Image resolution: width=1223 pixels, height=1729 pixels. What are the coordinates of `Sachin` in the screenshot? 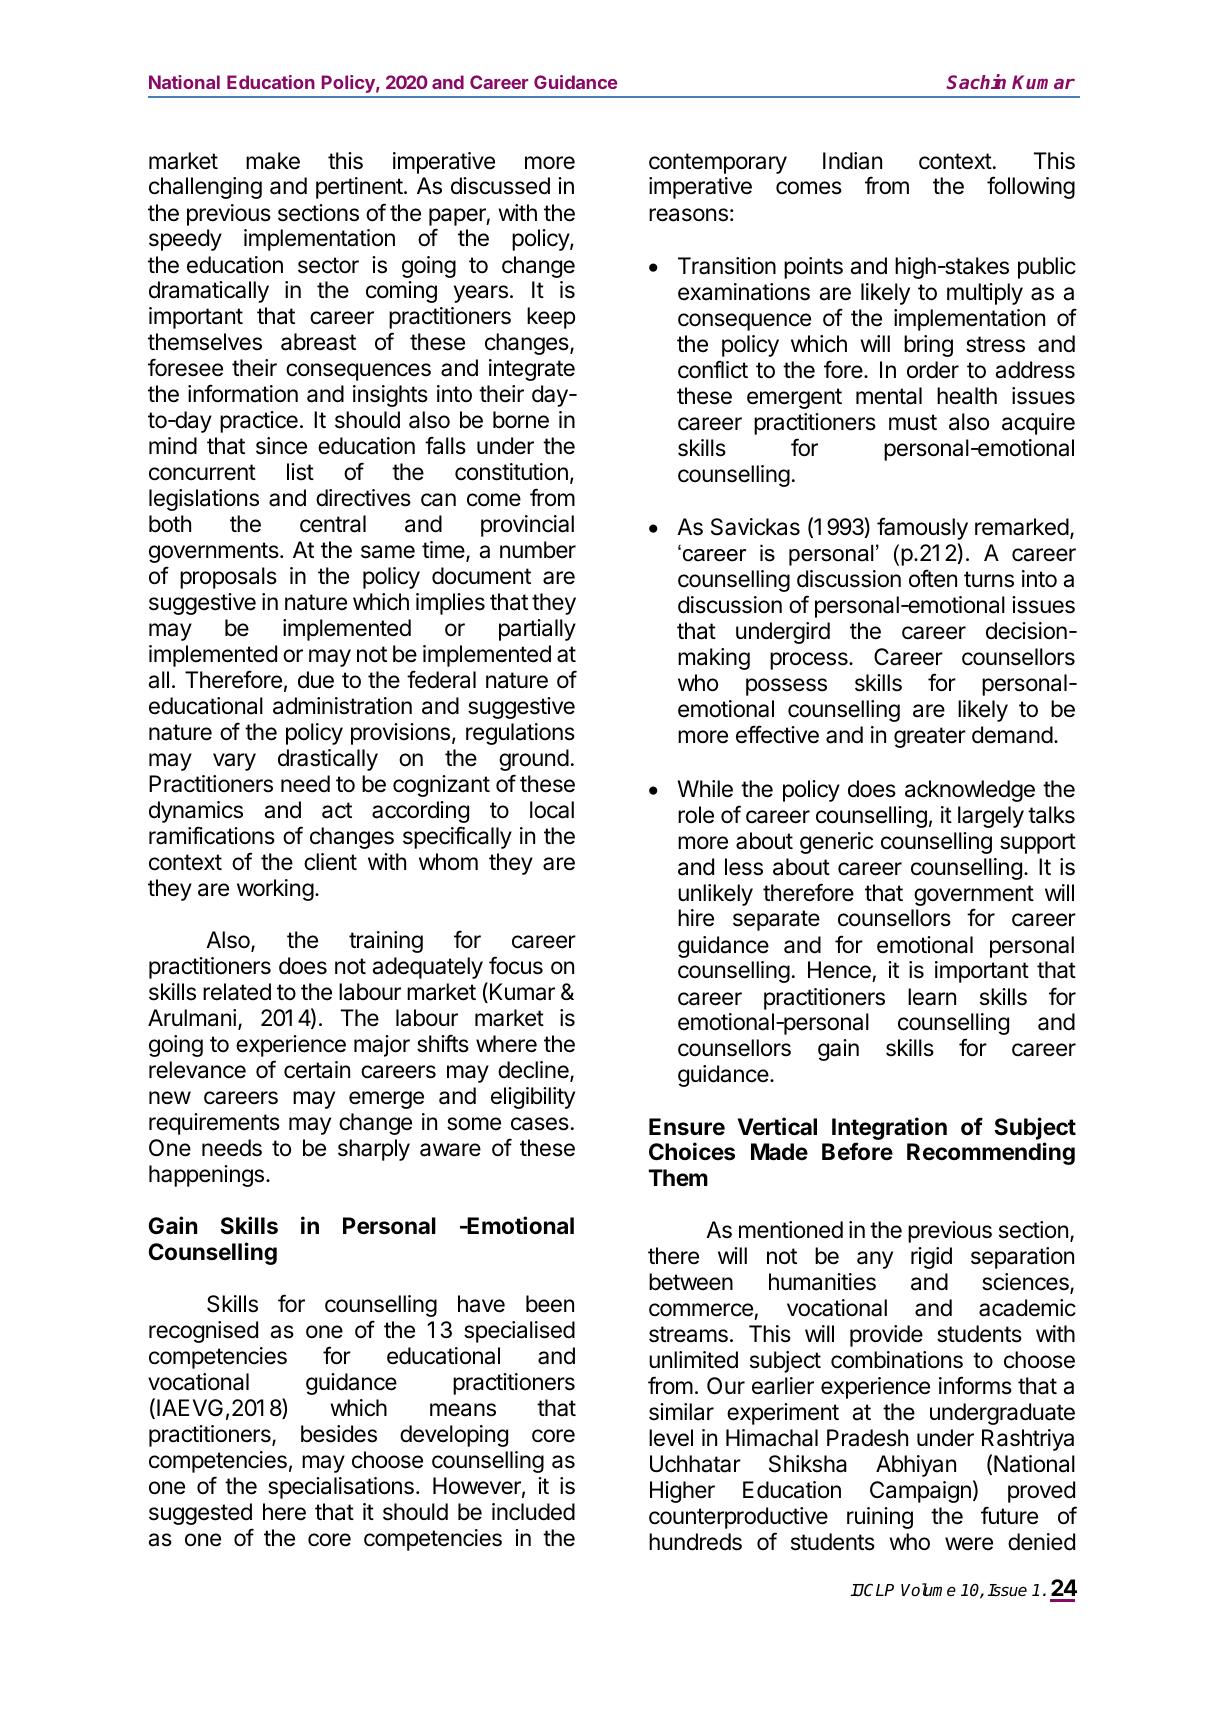 It's located at (976, 81).
